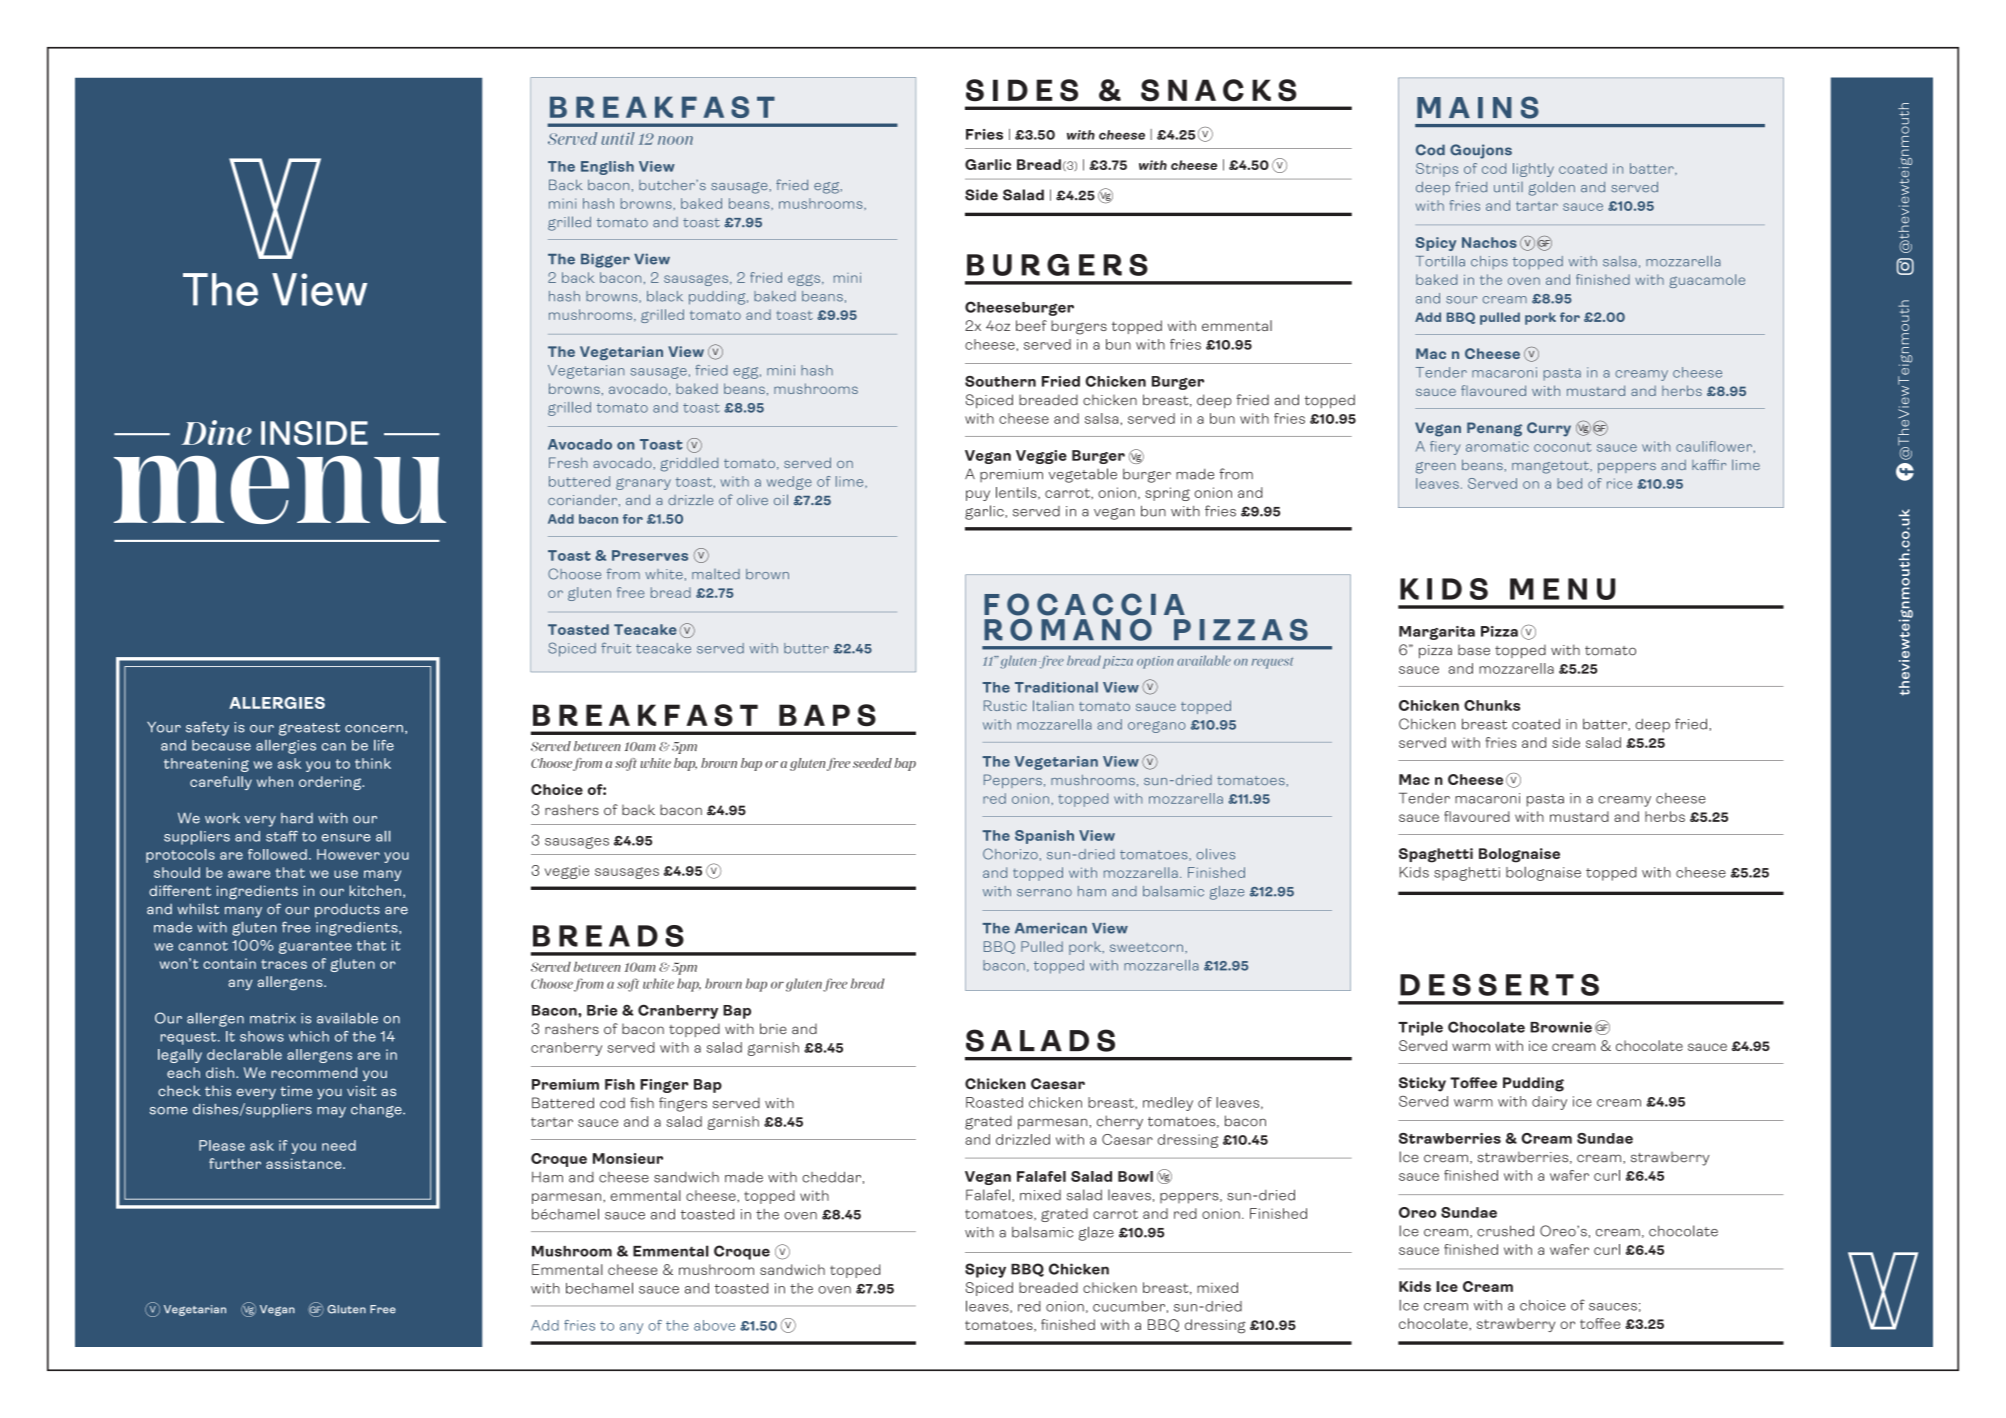 The image size is (2006, 1418). Describe the element at coordinates (1084, 604) in the document. I see `FOCACCIA` at that location.
